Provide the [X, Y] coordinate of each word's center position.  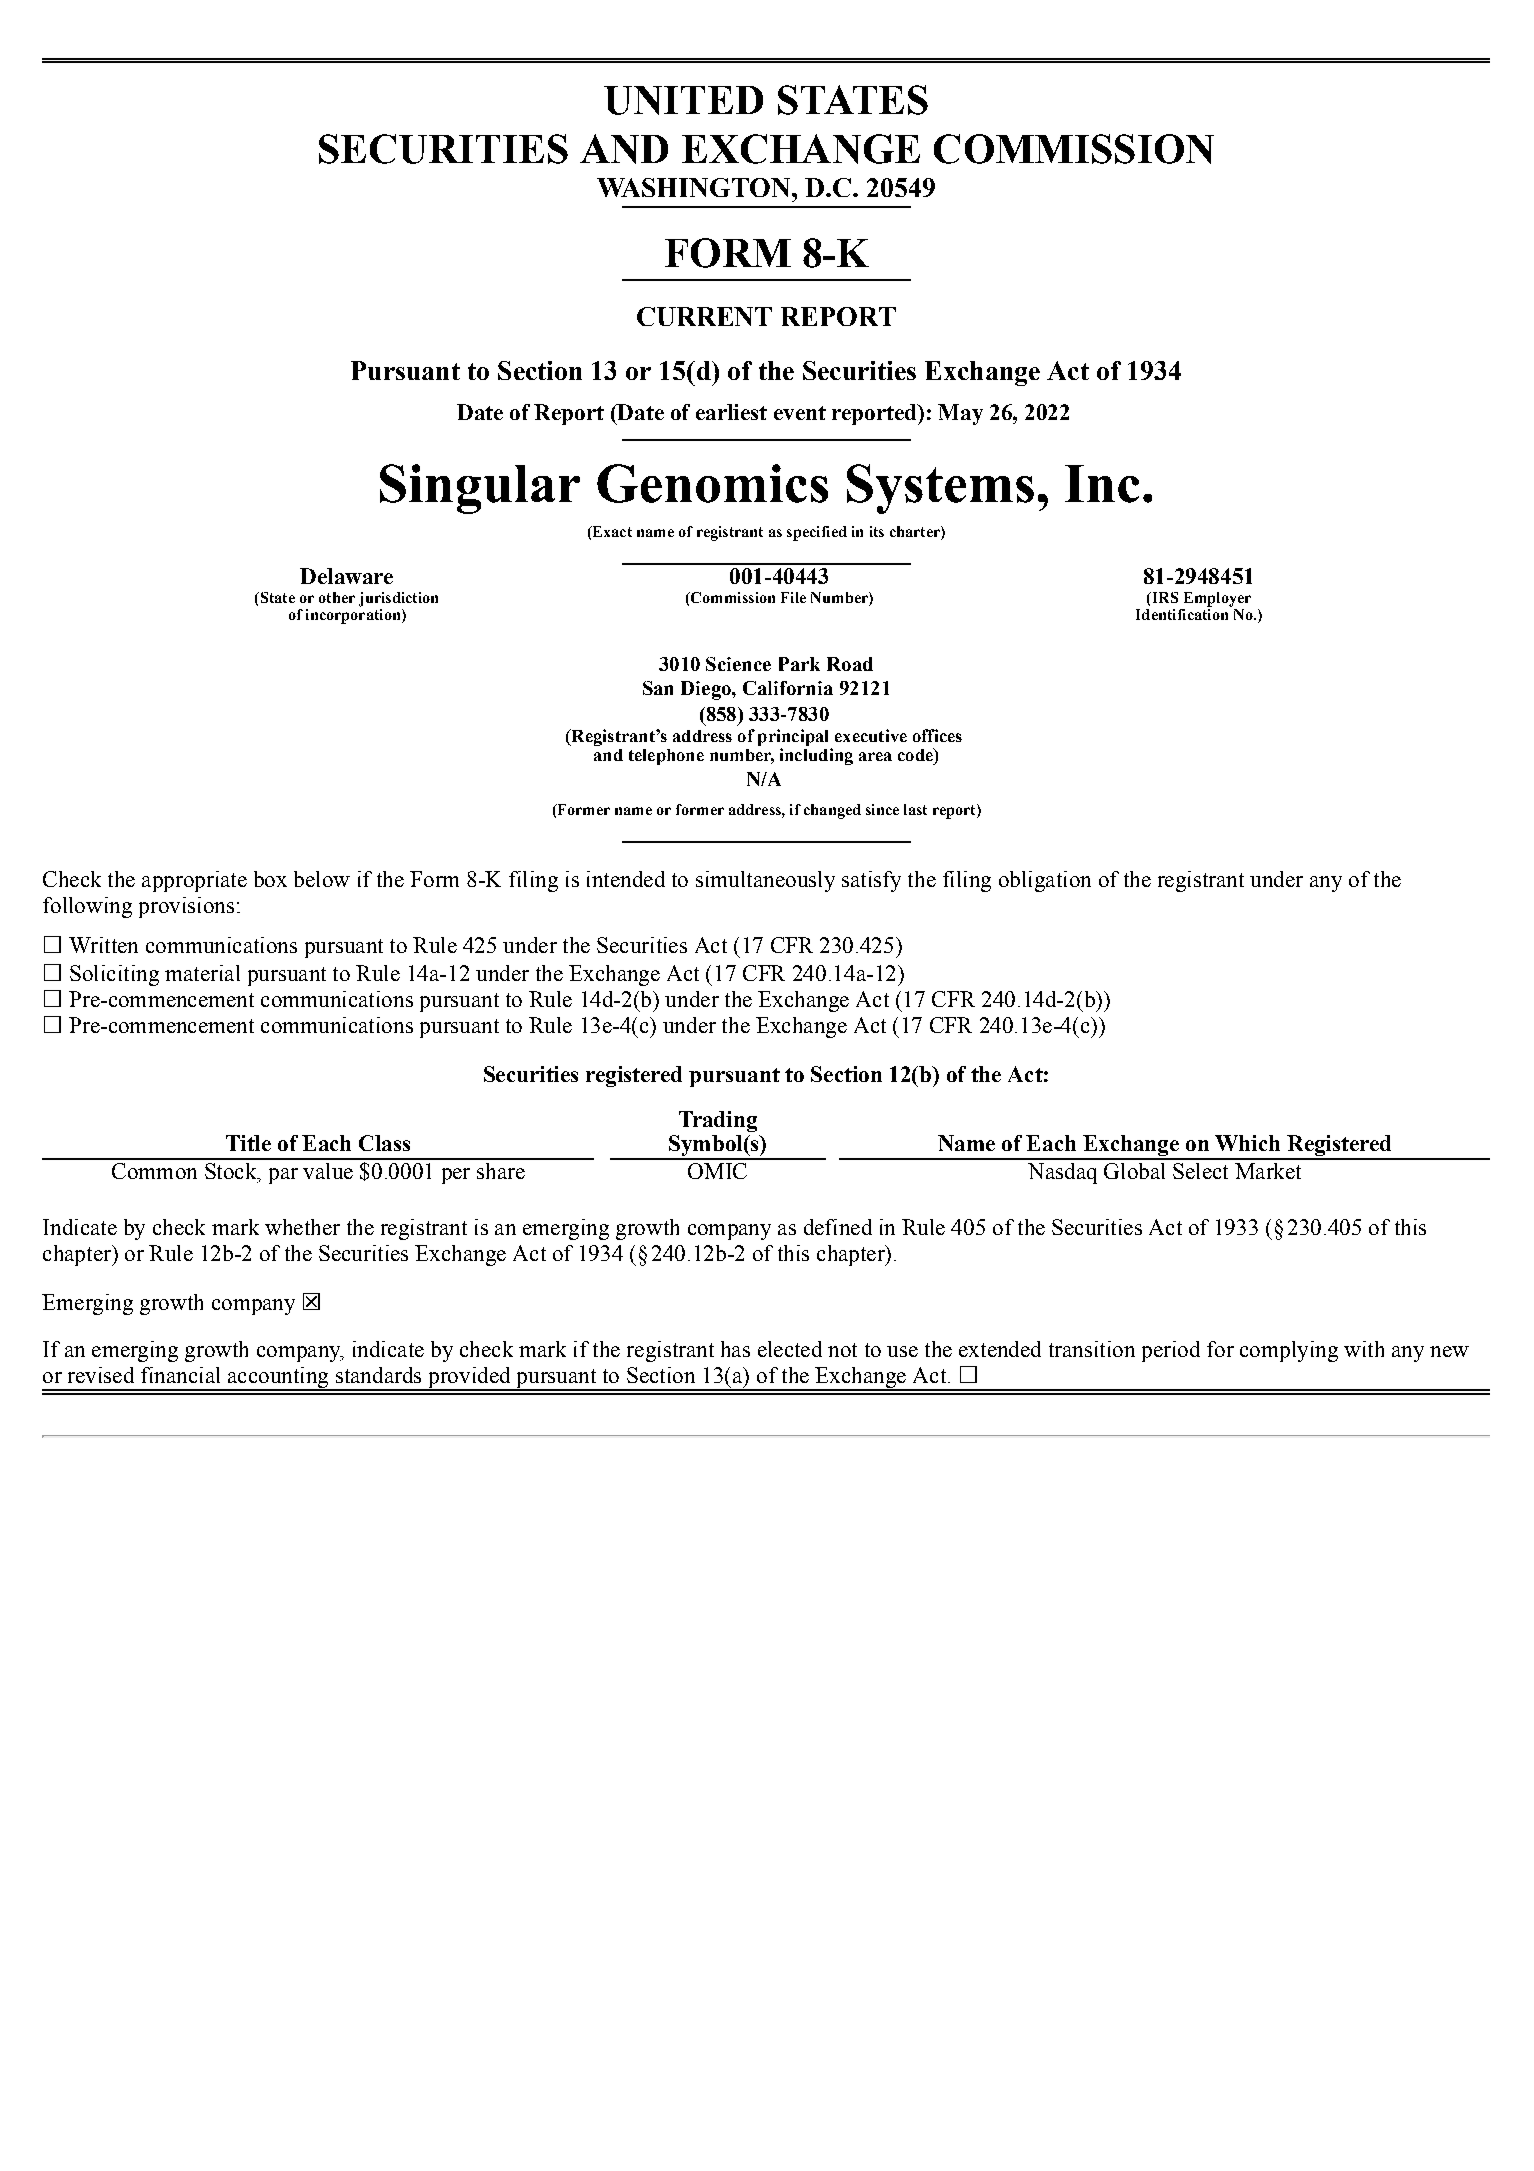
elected [790, 1349]
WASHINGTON [695, 187]
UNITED [683, 100]
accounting [278, 1378]
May [960, 414]
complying [1289, 1351]
